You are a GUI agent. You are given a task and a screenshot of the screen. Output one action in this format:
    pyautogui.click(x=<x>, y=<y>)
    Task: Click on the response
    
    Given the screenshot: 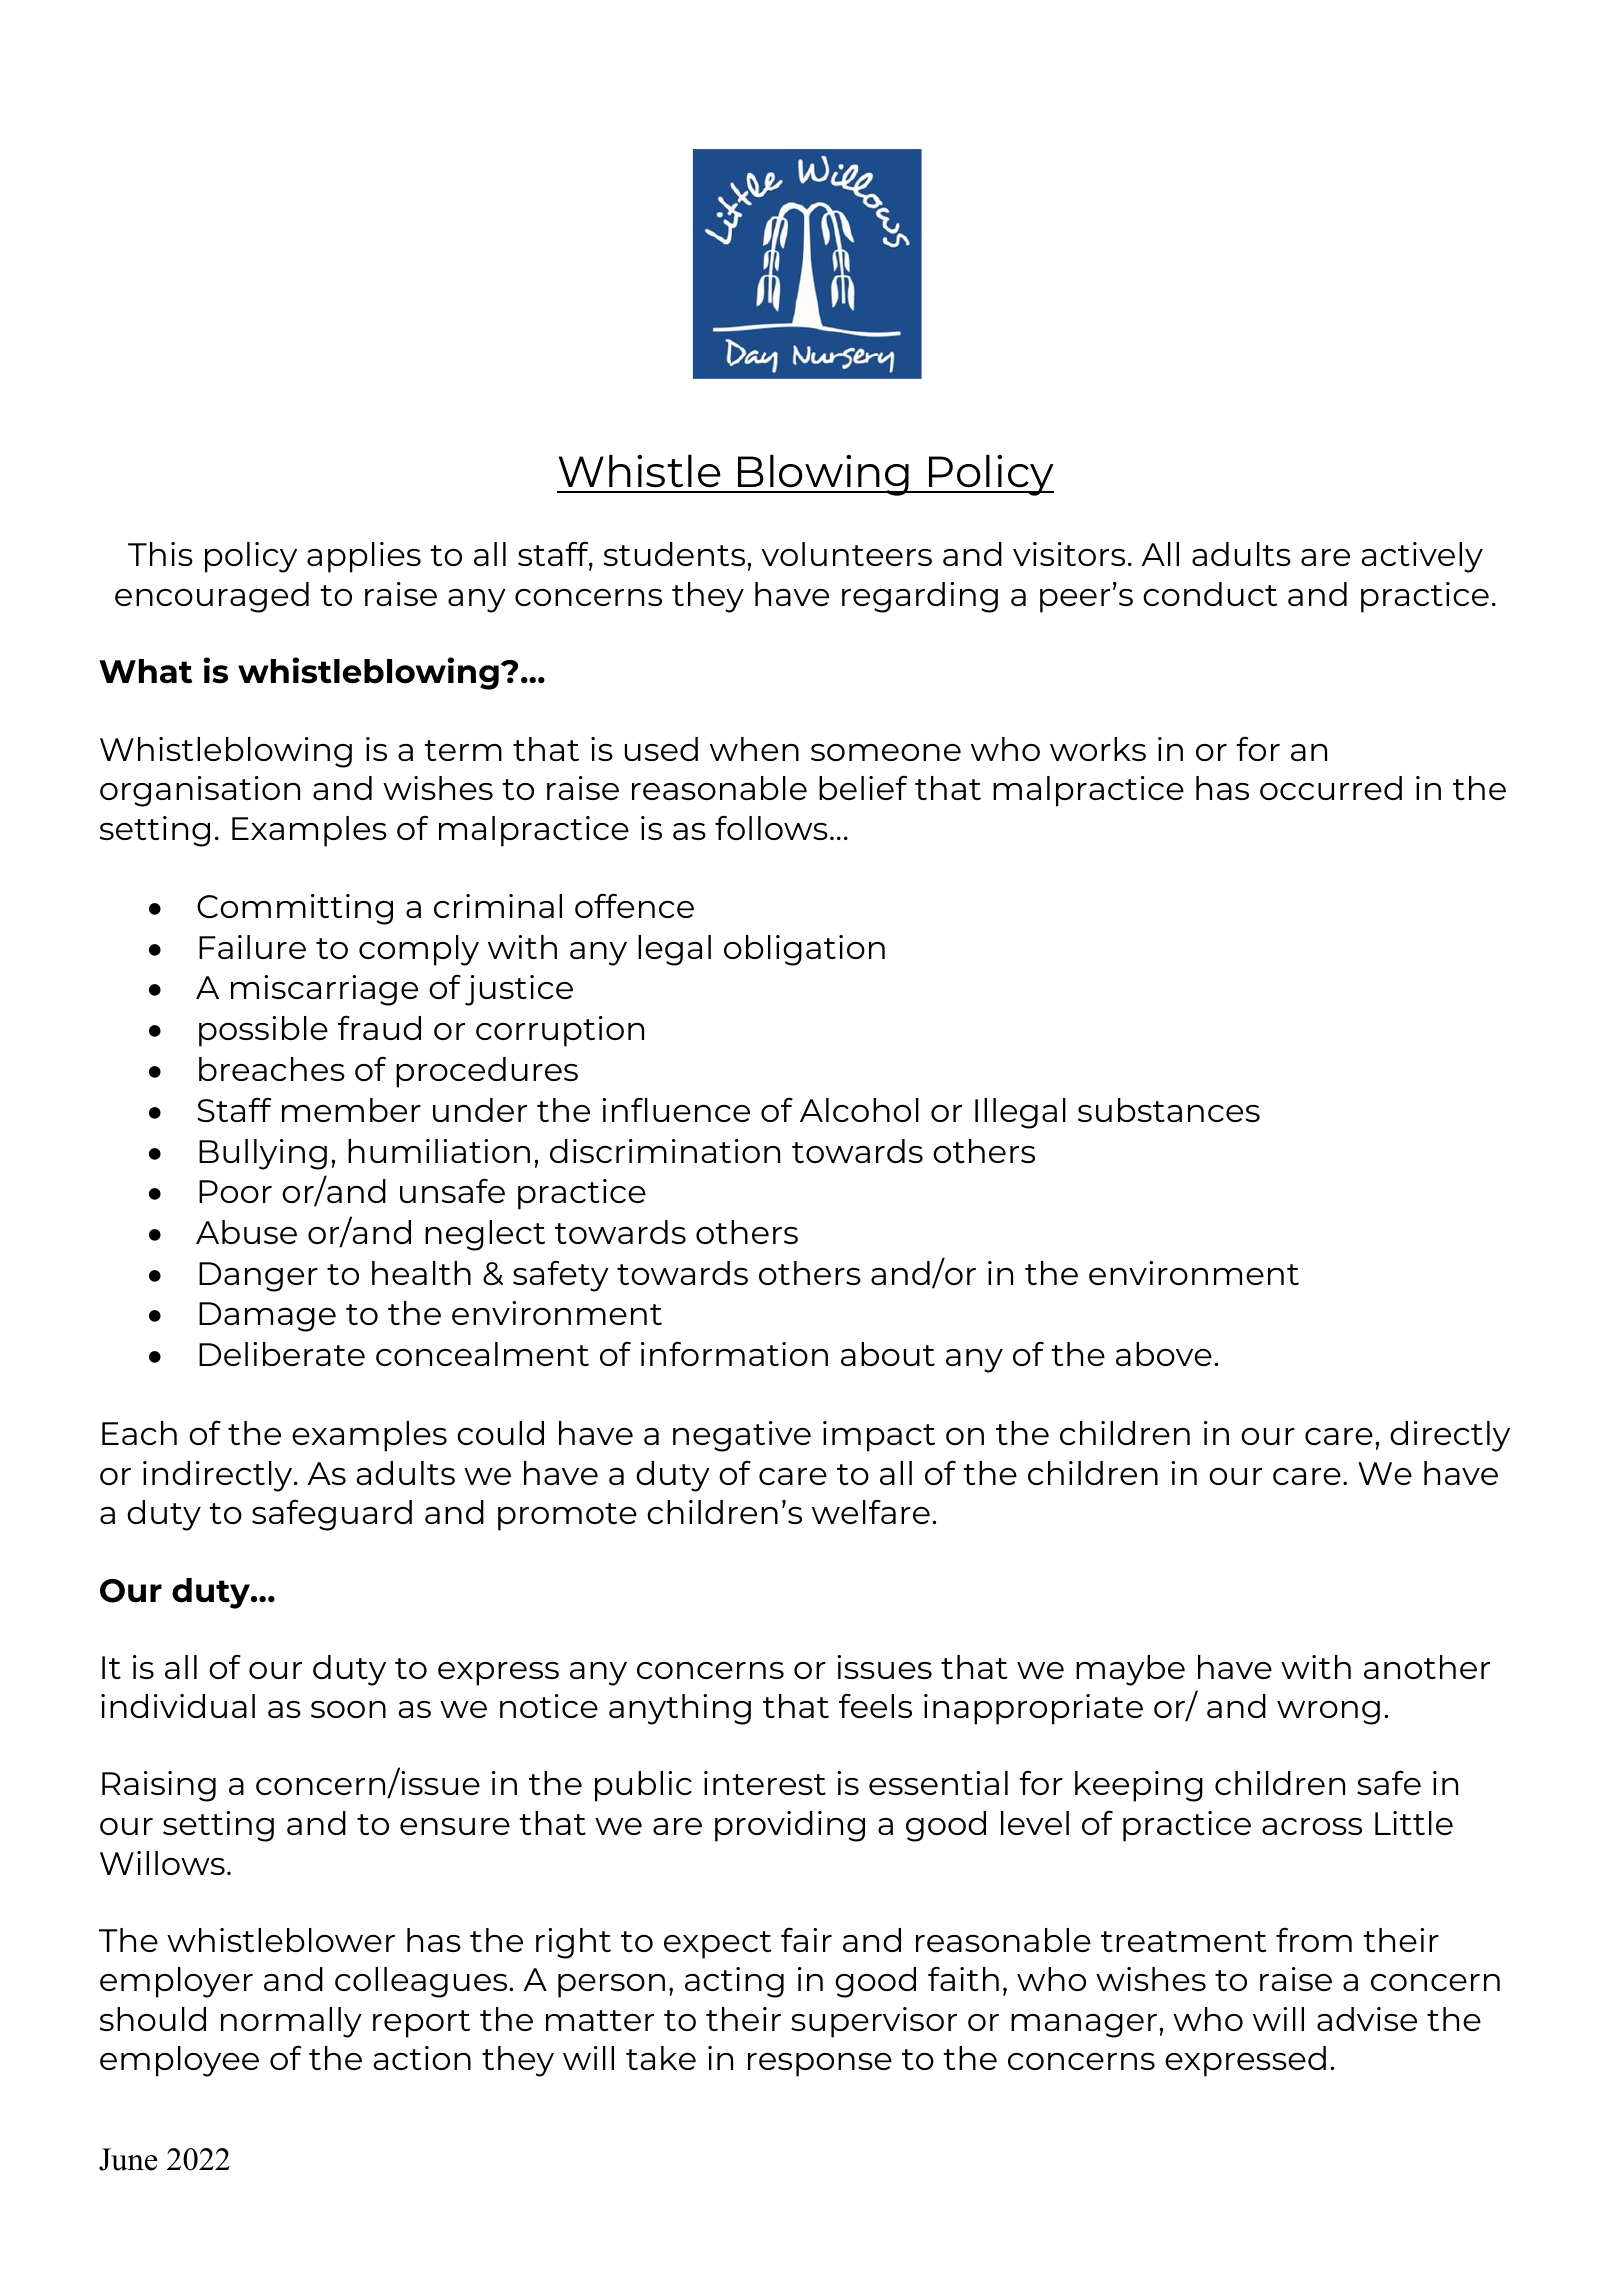 What is the action you would take?
    pyautogui.click(x=820, y=2065)
